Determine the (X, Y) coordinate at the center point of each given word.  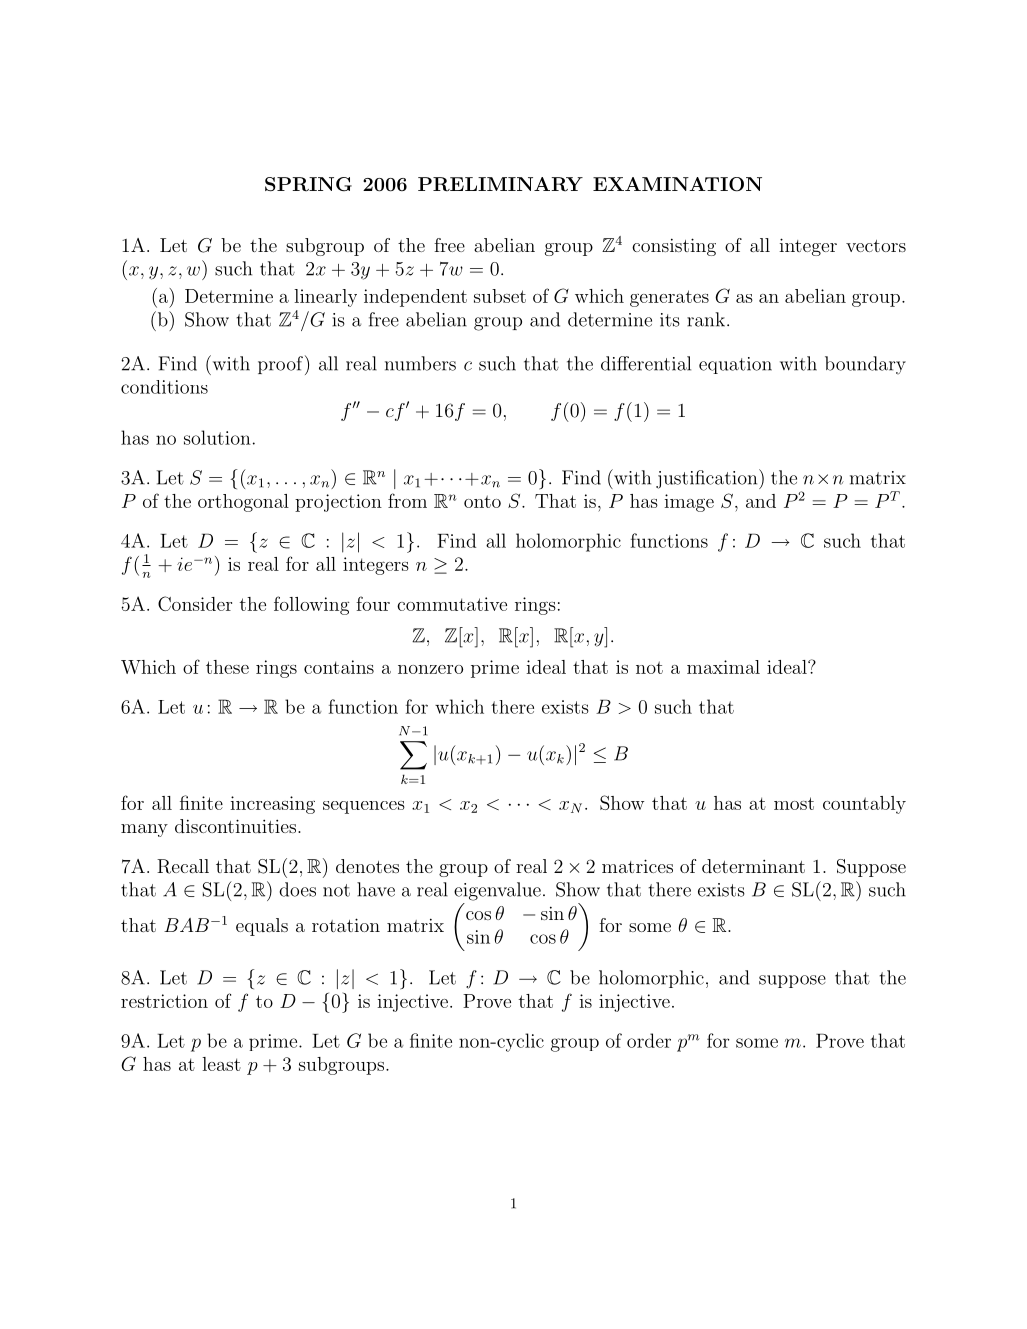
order (649, 1040)
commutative (452, 604)
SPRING (308, 184)
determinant (753, 866)
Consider (195, 603)
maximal (723, 667)
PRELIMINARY (500, 184)
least (221, 1064)
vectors (876, 246)
